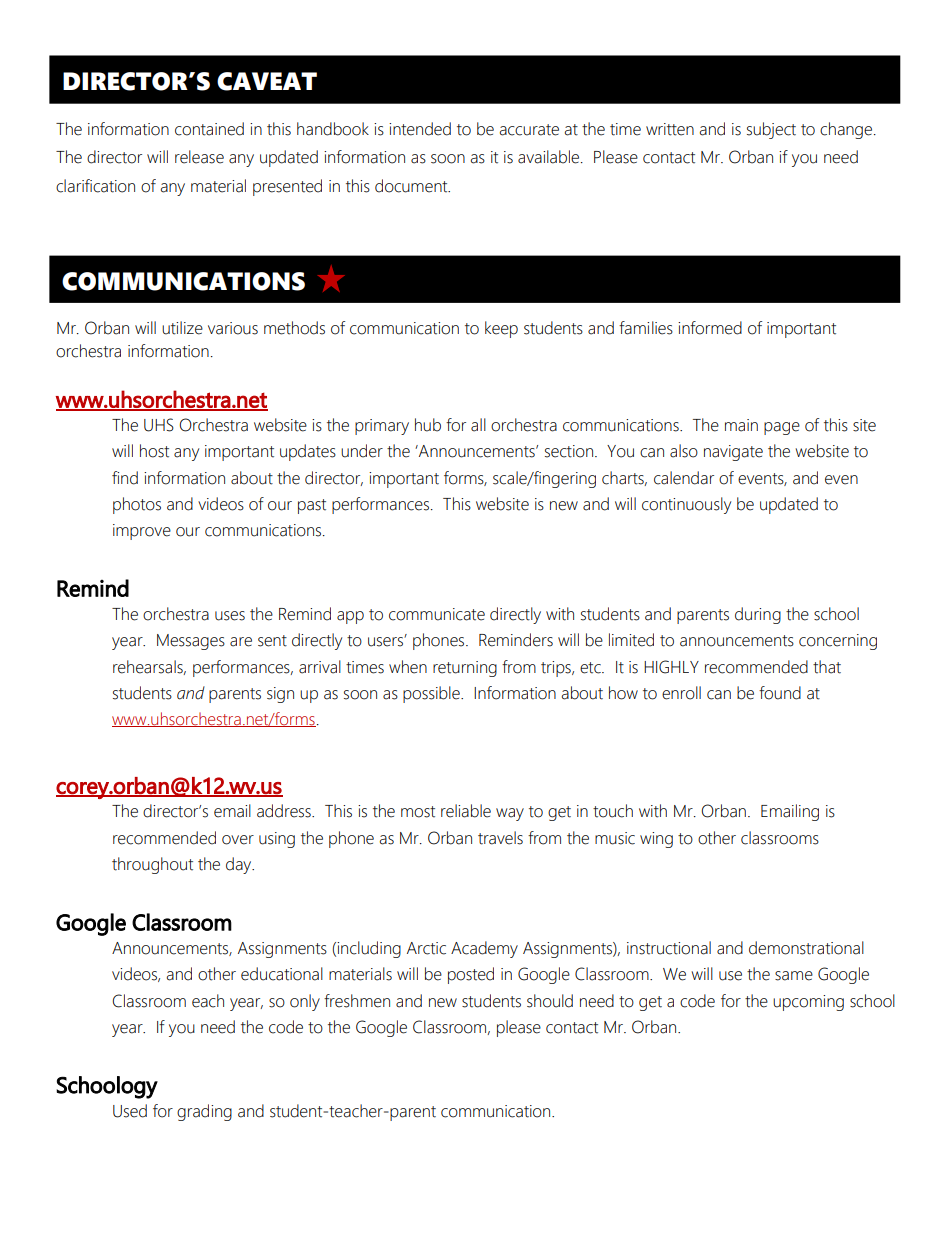  What do you see at coordinates (437, 614) in the screenshot?
I see `communicate` at bounding box center [437, 614].
